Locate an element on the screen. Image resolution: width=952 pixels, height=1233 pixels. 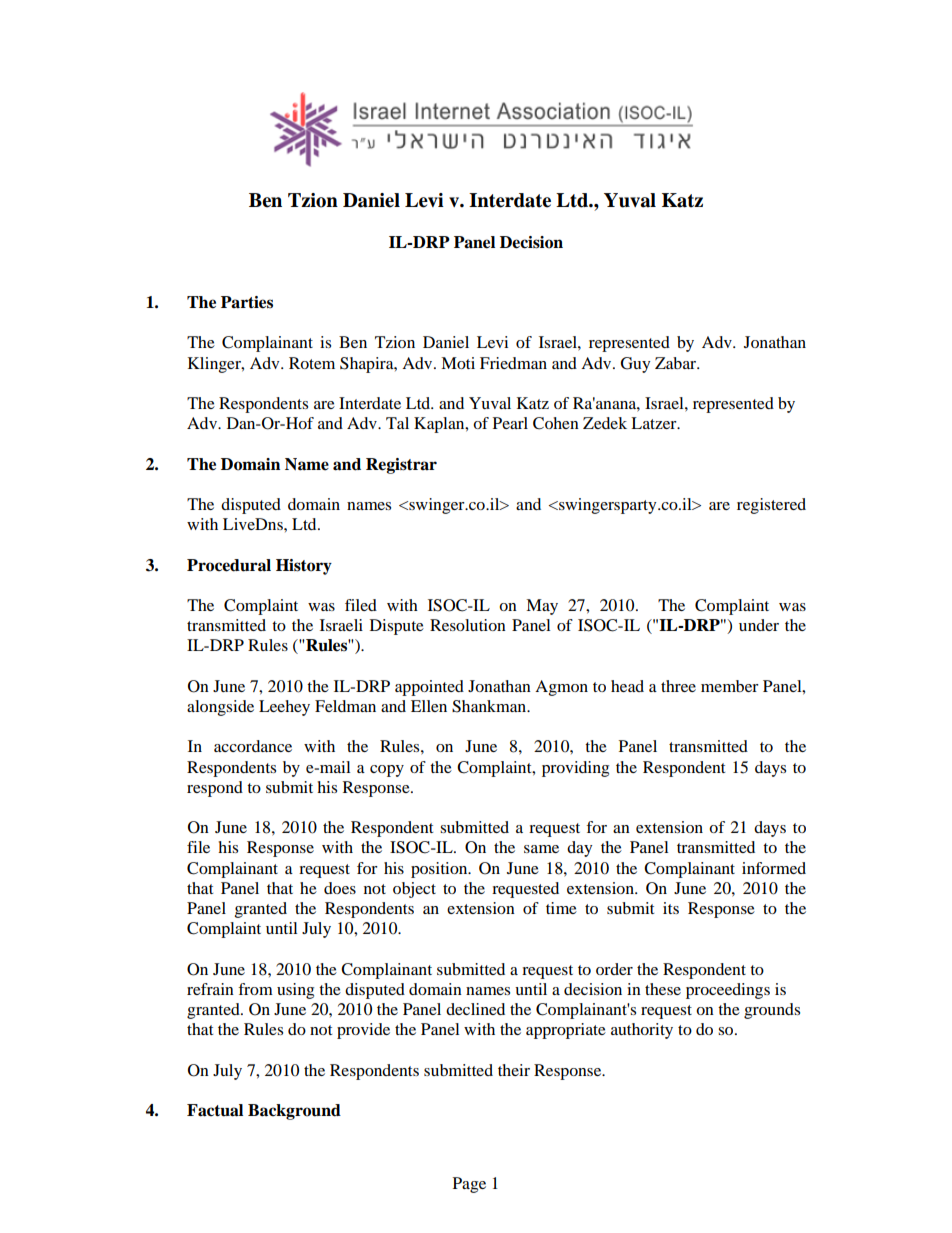
Page is located at coordinates (469, 1185).
